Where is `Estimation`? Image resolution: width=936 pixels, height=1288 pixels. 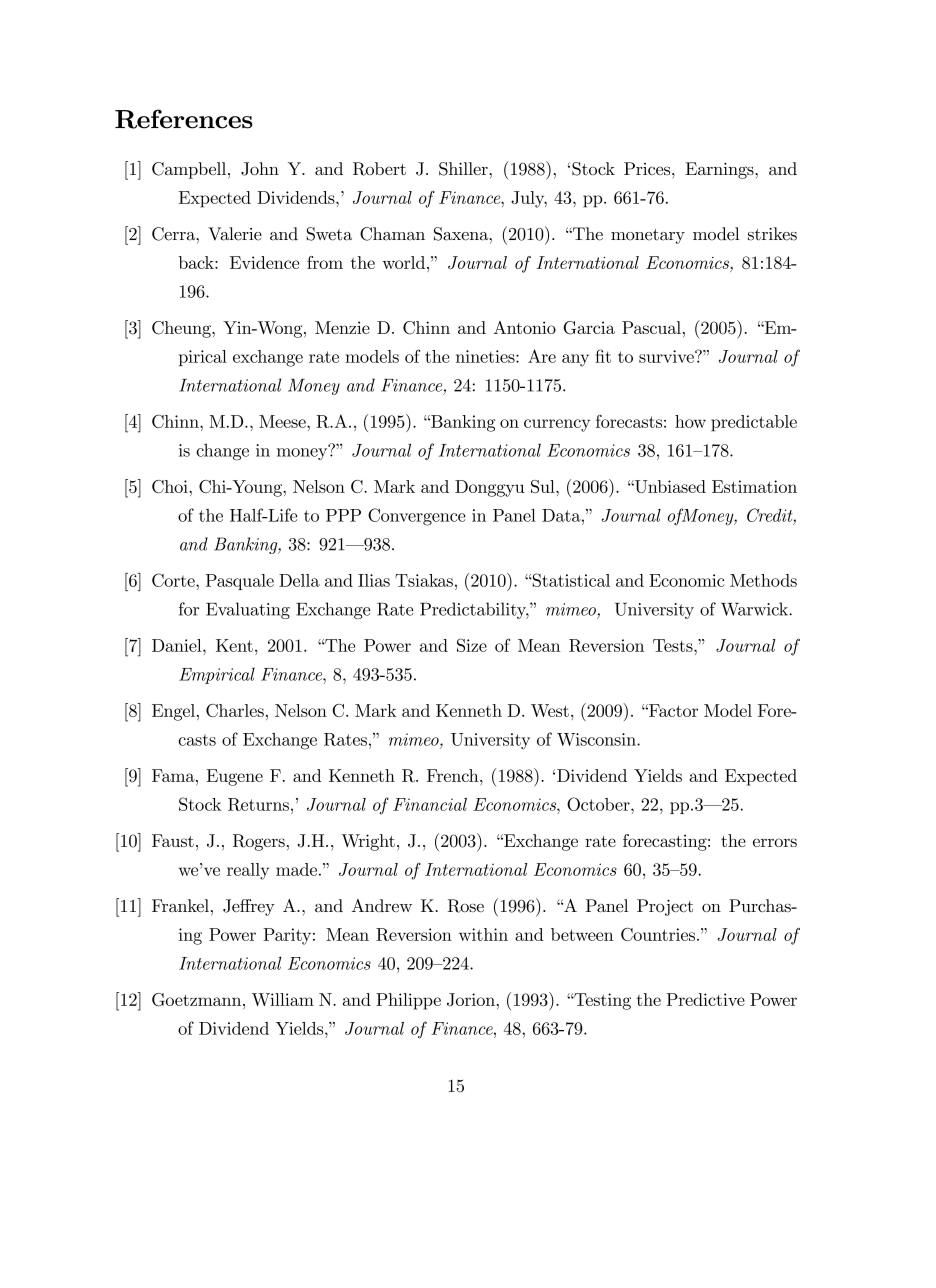 Estimation is located at coordinates (754, 486).
